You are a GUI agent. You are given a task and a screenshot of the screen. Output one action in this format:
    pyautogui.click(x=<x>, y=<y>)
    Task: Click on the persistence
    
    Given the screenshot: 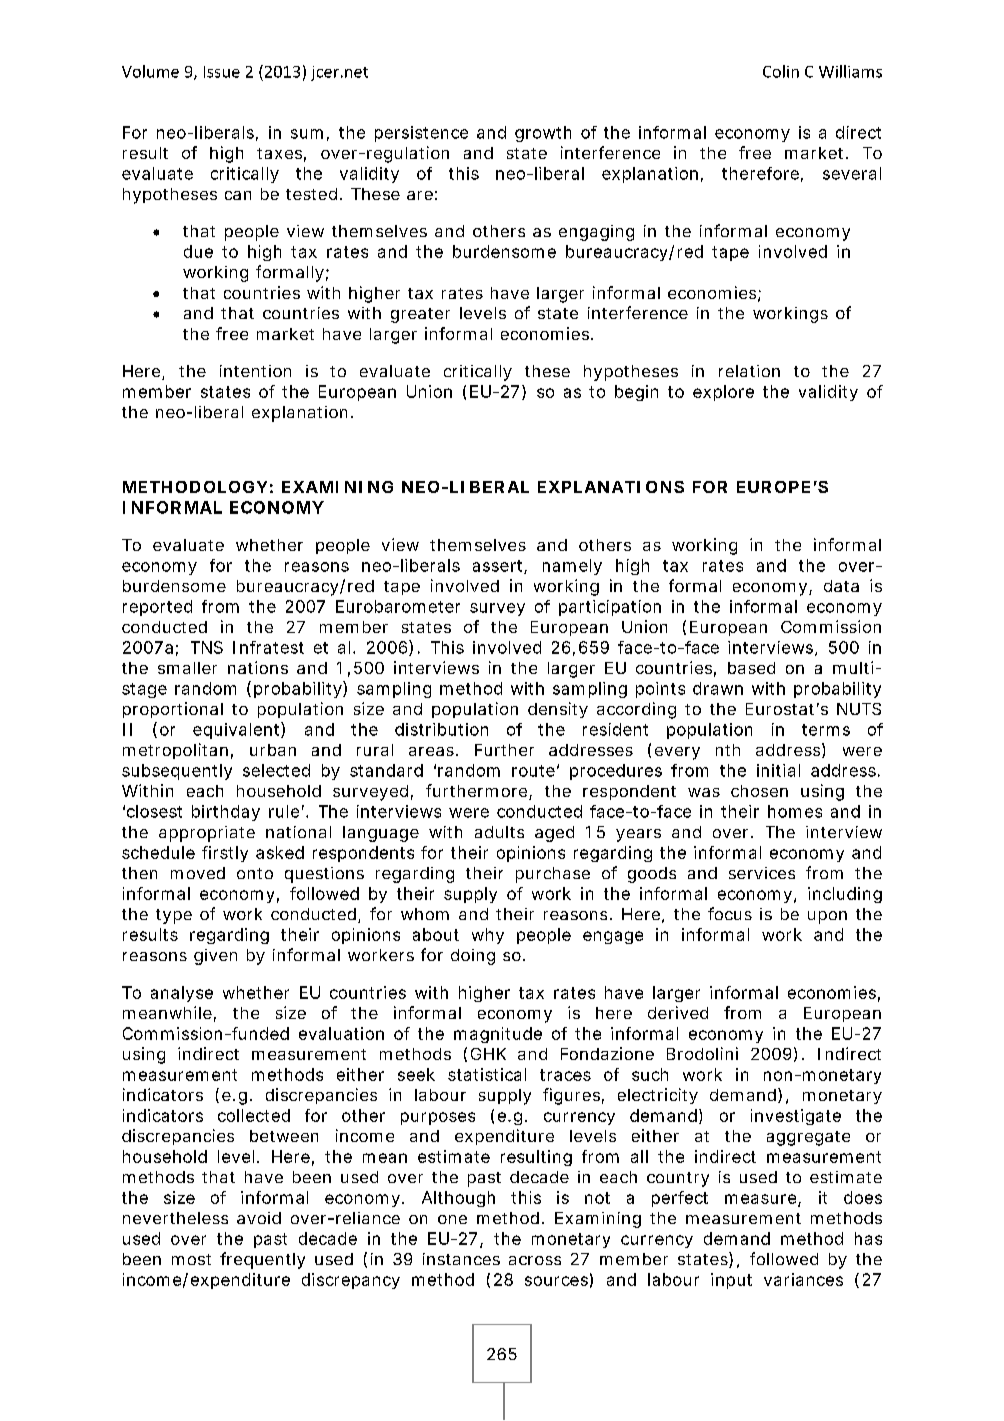 What is the action you would take?
    pyautogui.click(x=421, y=134)
